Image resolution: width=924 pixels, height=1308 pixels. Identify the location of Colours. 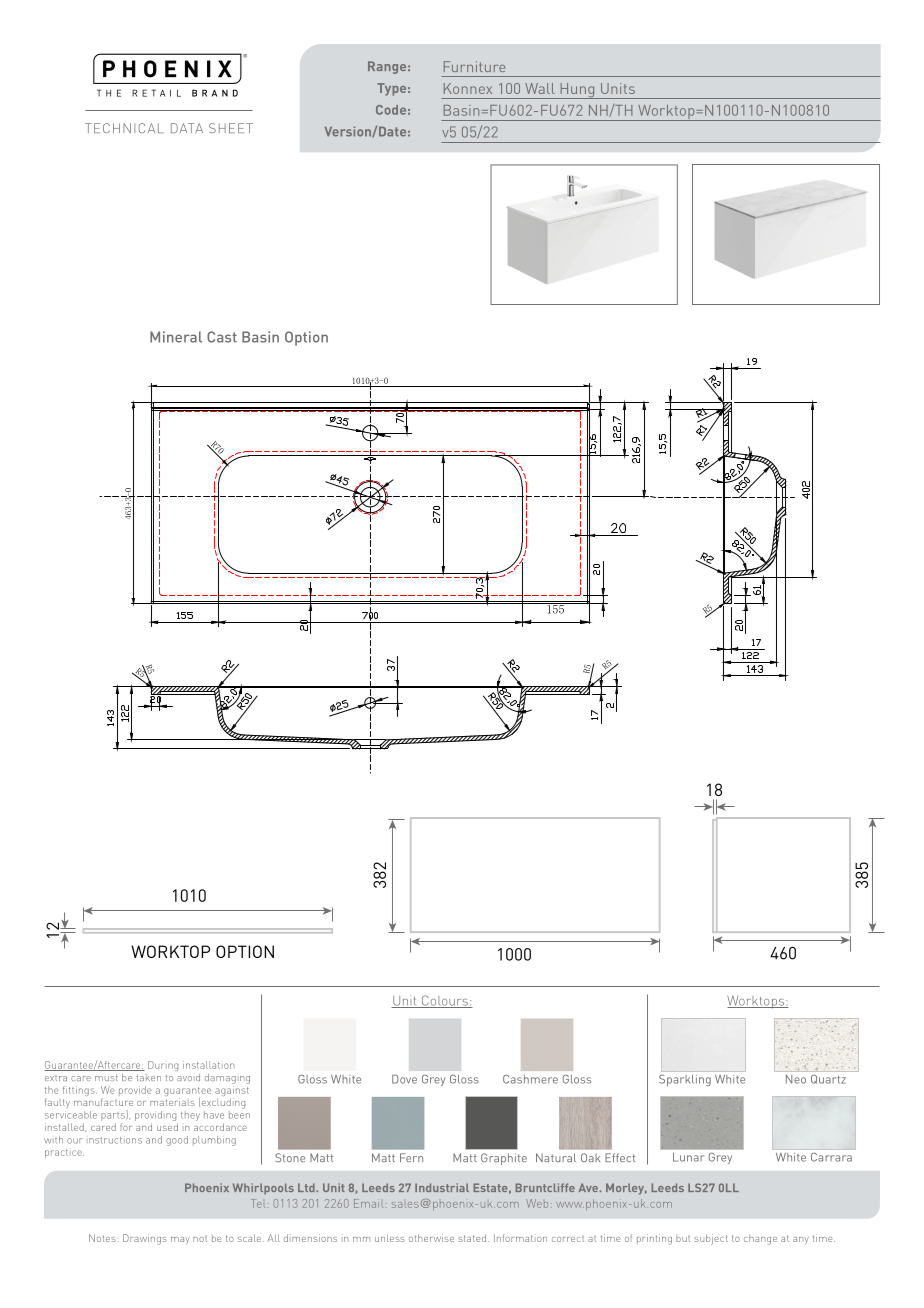
(444, 1001).
